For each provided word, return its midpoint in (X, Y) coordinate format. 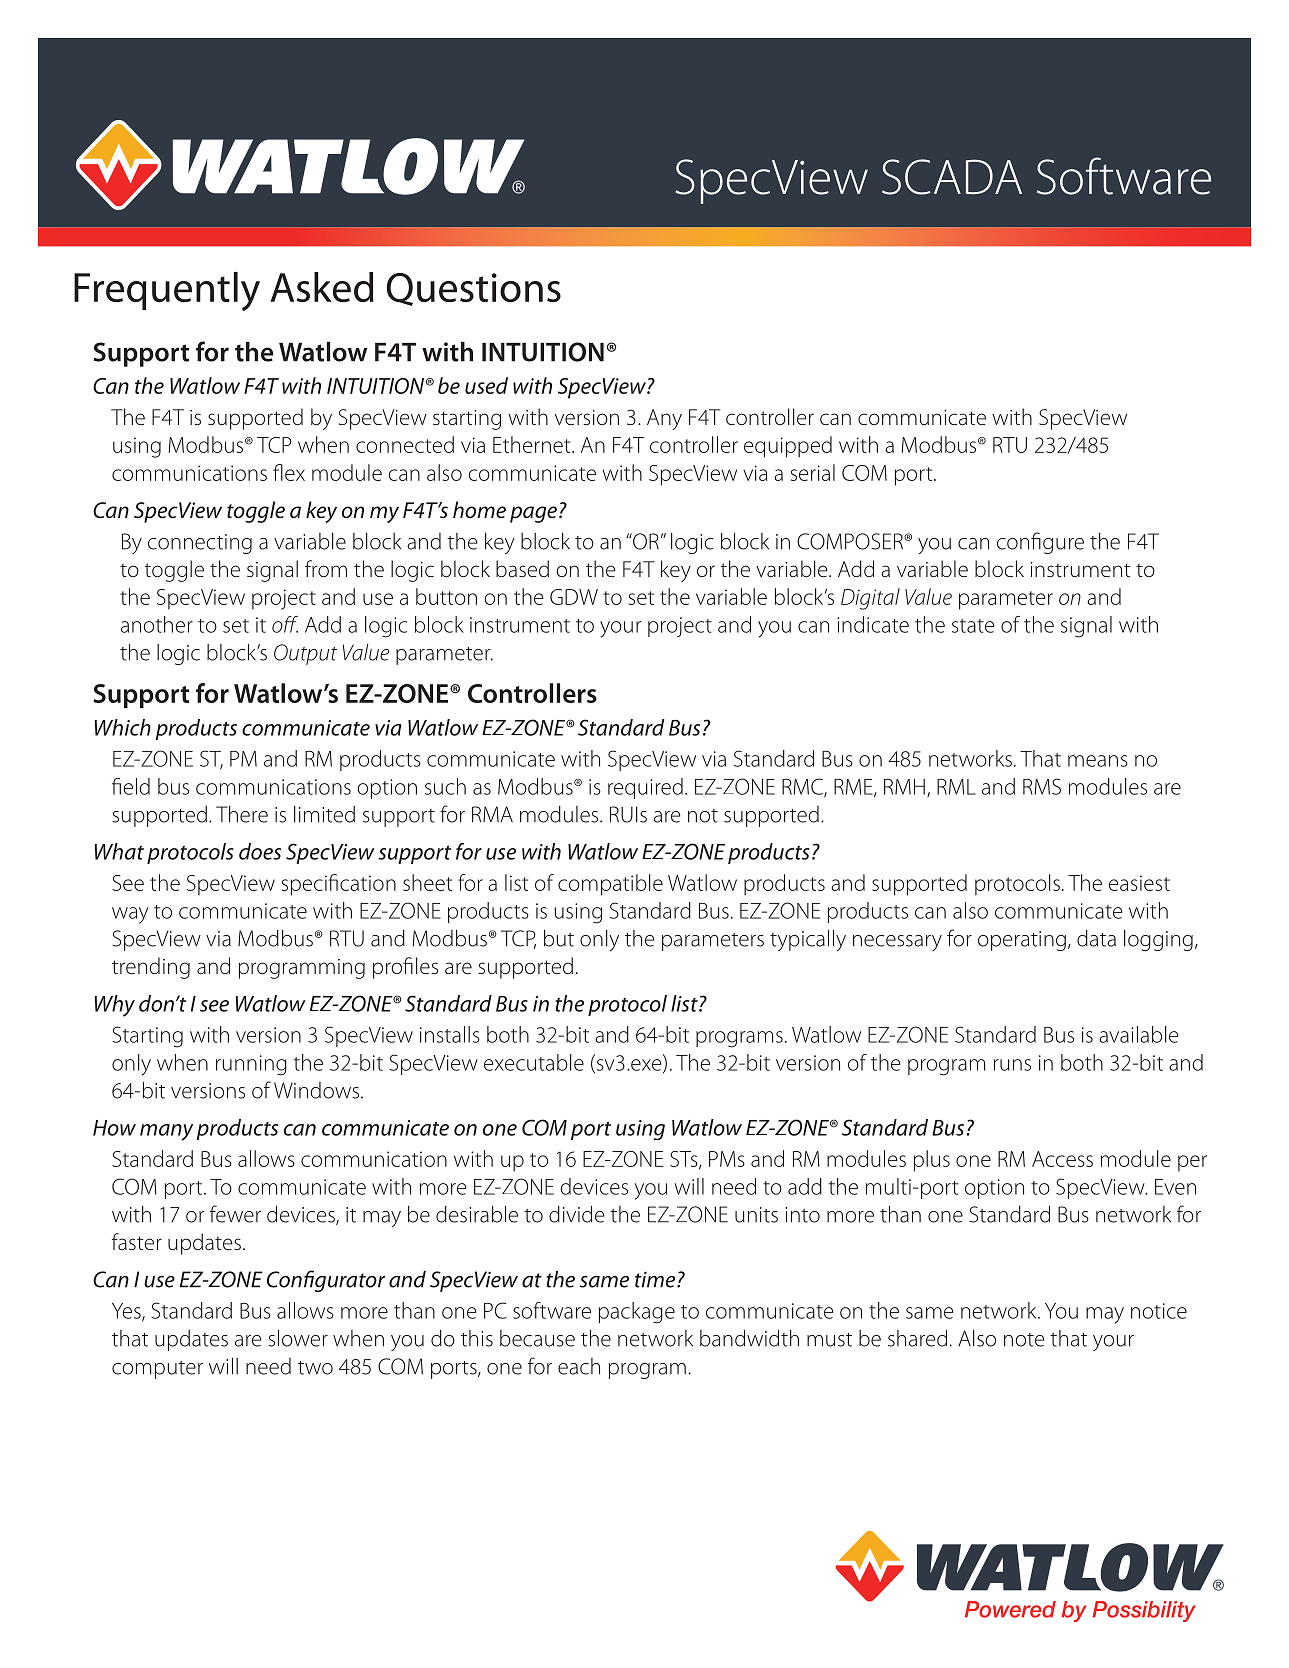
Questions (474, 289)
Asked (322, 287)
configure (1040, 543)
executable (534, 1062)
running (251, 1065)
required (645, 788)
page (533, 514)
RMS (1042, 786)
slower (298, 1338)
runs (1012, 1065)
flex (289, 472)
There (242, 814)
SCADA (952, 177)
